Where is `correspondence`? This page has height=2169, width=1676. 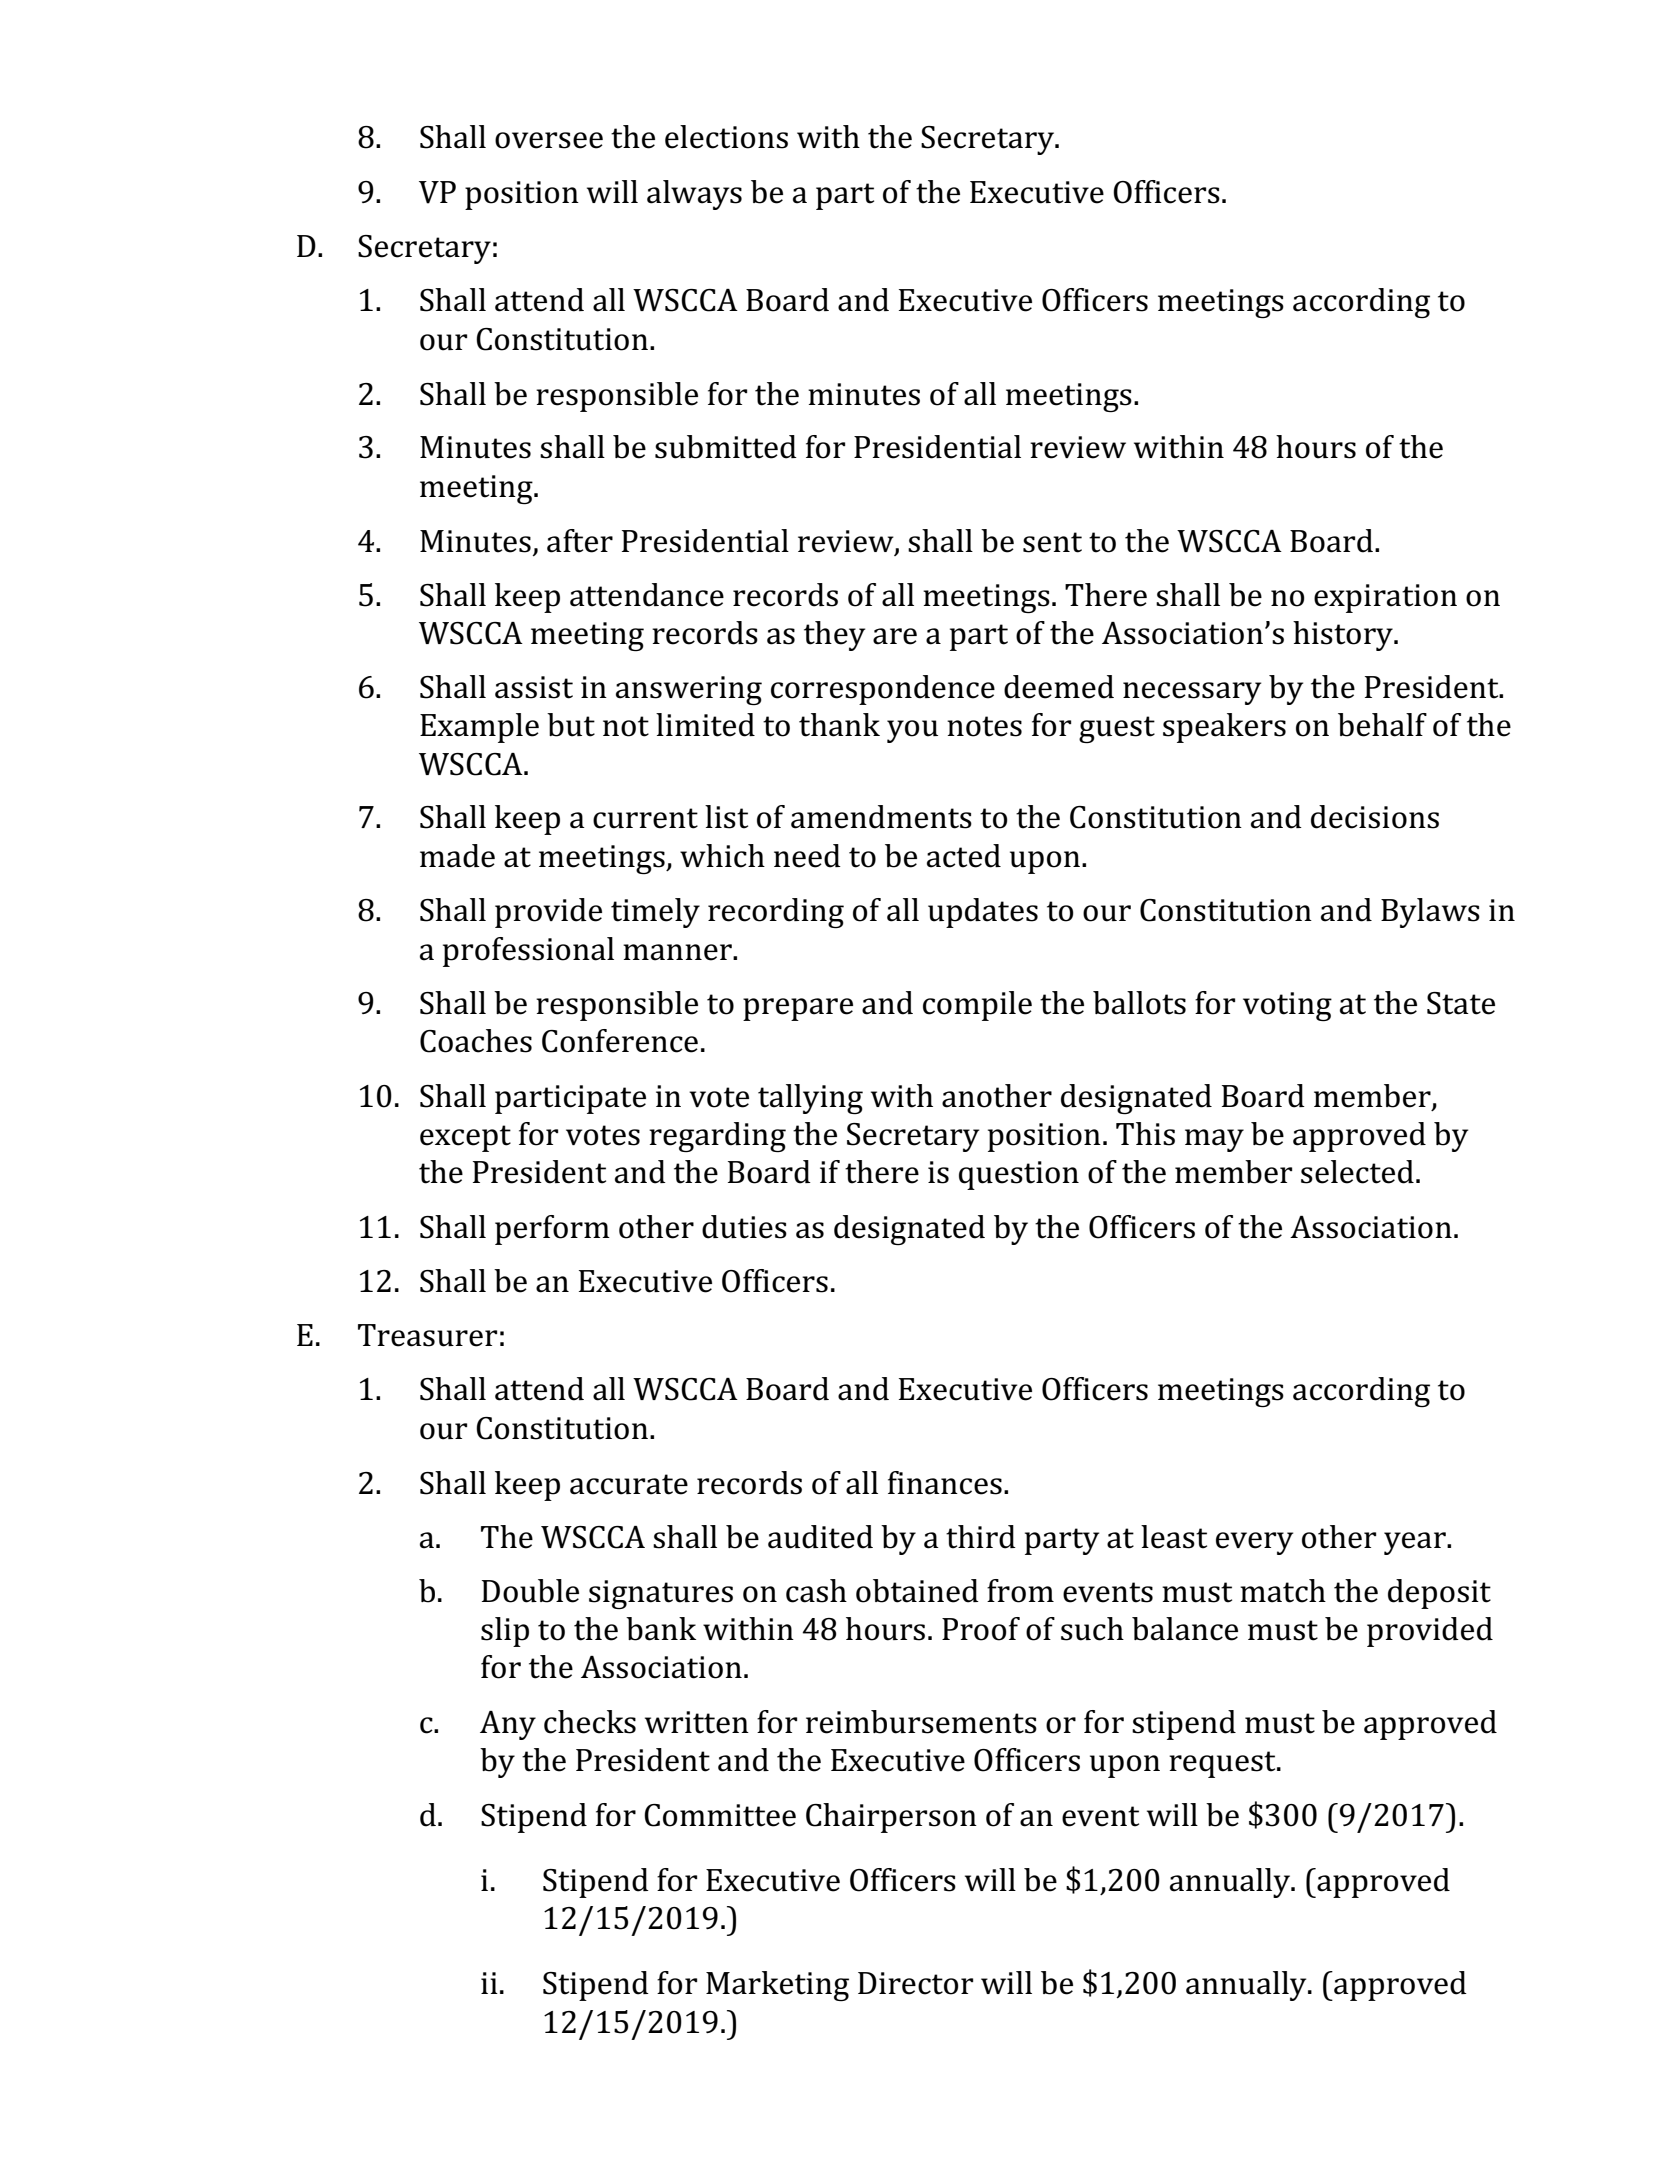
correspondence is located at coordinates (883, 690).
